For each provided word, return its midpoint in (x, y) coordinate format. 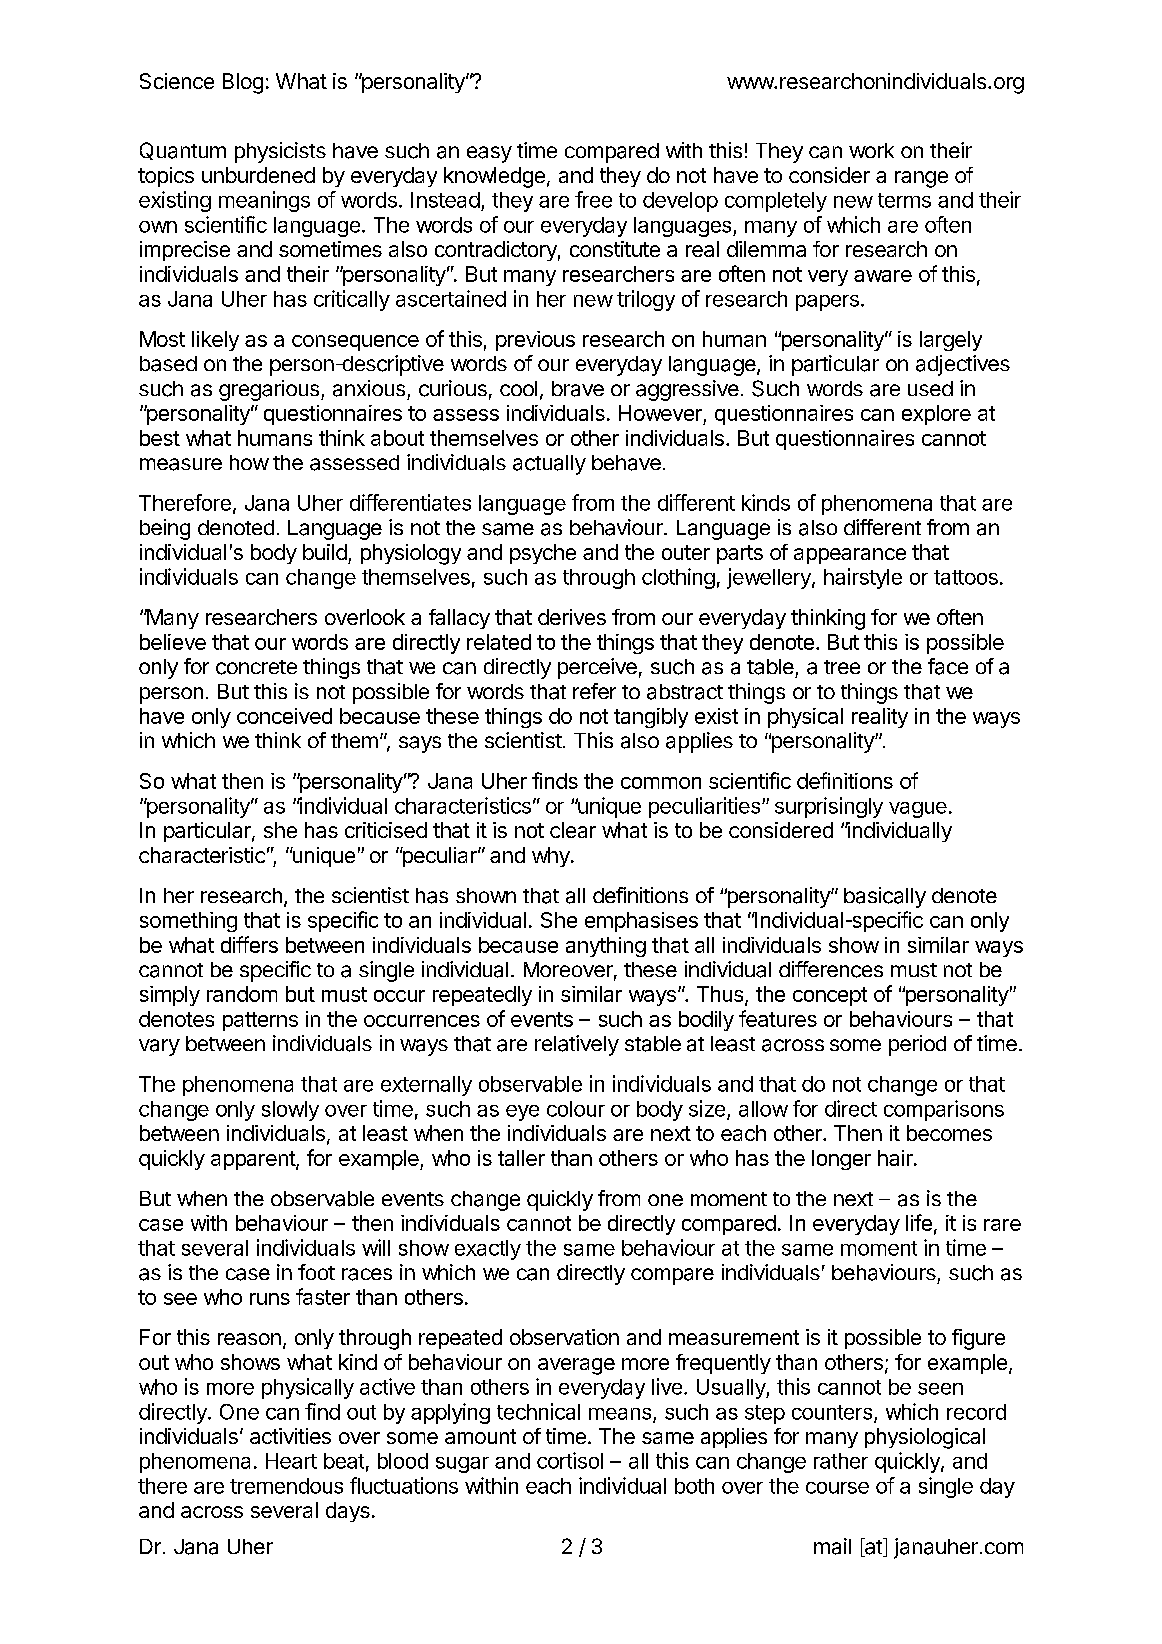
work (871, 150)
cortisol (570, 1460)
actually (549, 465)
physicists (280, 152)
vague (918, 810)
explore (936, 415)
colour (576, 1109)
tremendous (286, 1486)
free (593, 199)
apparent (254, 1160)
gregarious (270, 390)
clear (573, 830)
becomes (949, 1133)
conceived (284, 716)
